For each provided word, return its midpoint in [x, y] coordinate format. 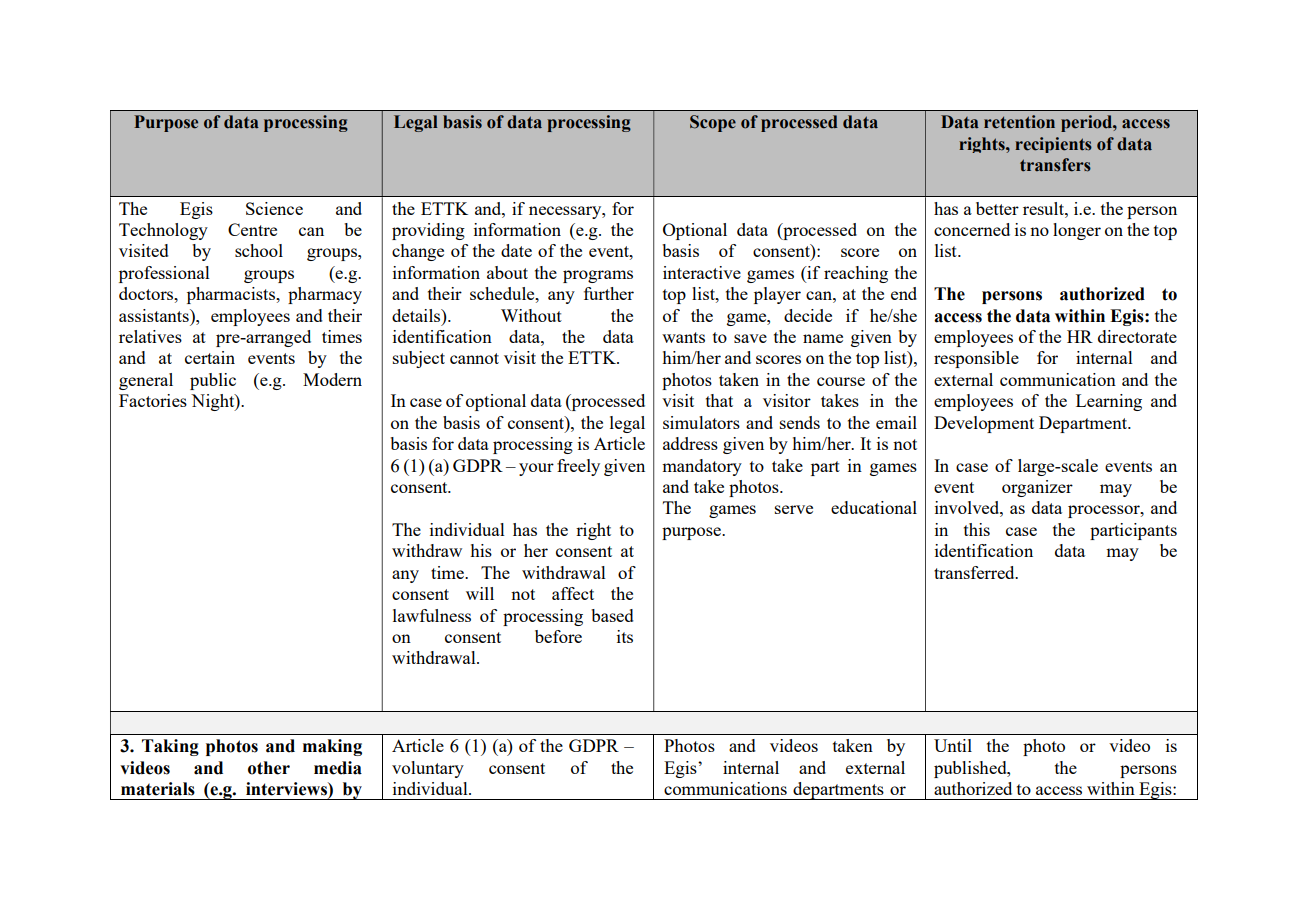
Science [274, 208]
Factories [153, 400]
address [690, 443]
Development [984, 424]
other [269, 768]
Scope [713, 123]
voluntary [428, 769]
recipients [1053, 145]
